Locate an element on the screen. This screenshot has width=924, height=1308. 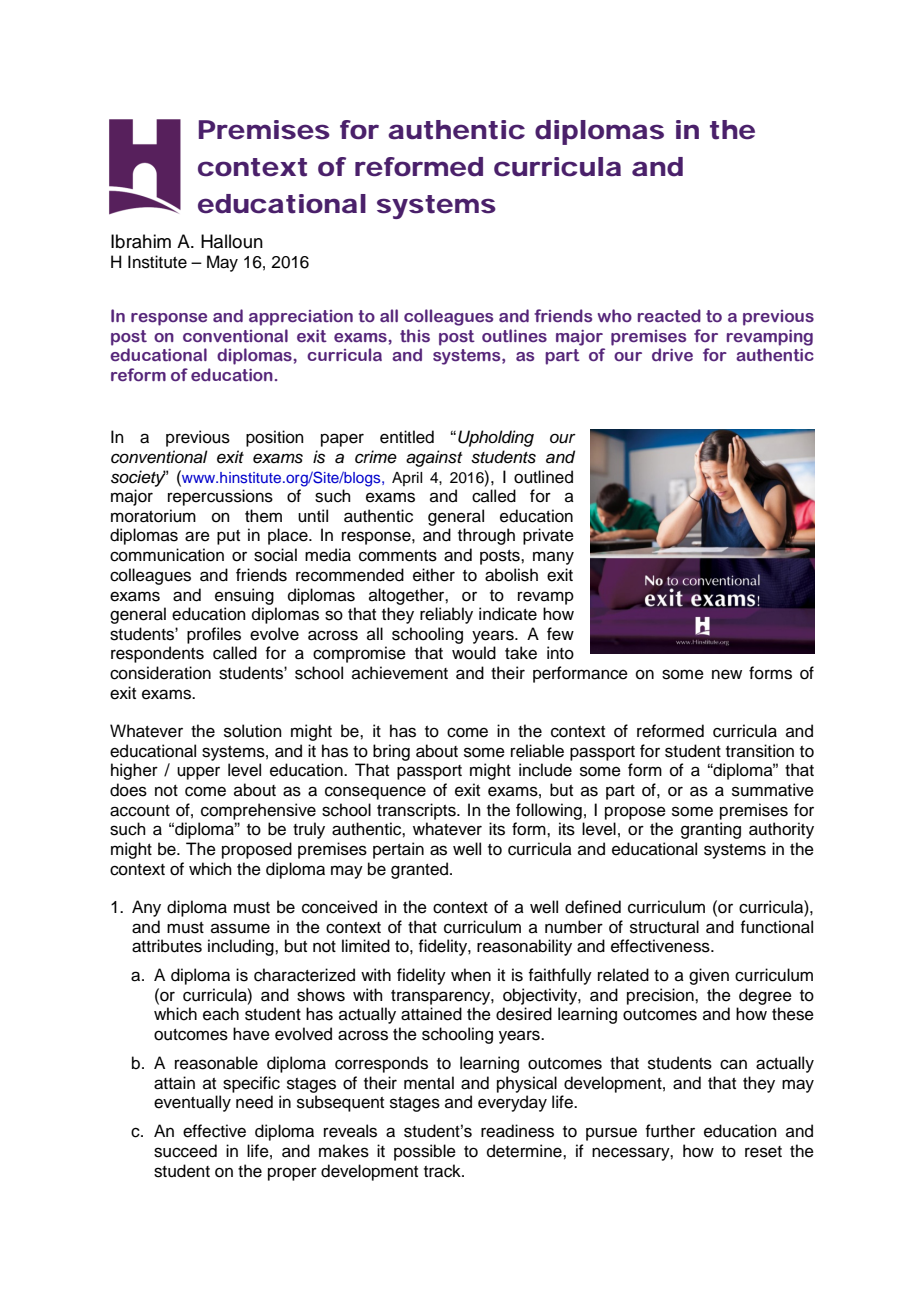
Ibrahim is located at coordinates (141, 241).
